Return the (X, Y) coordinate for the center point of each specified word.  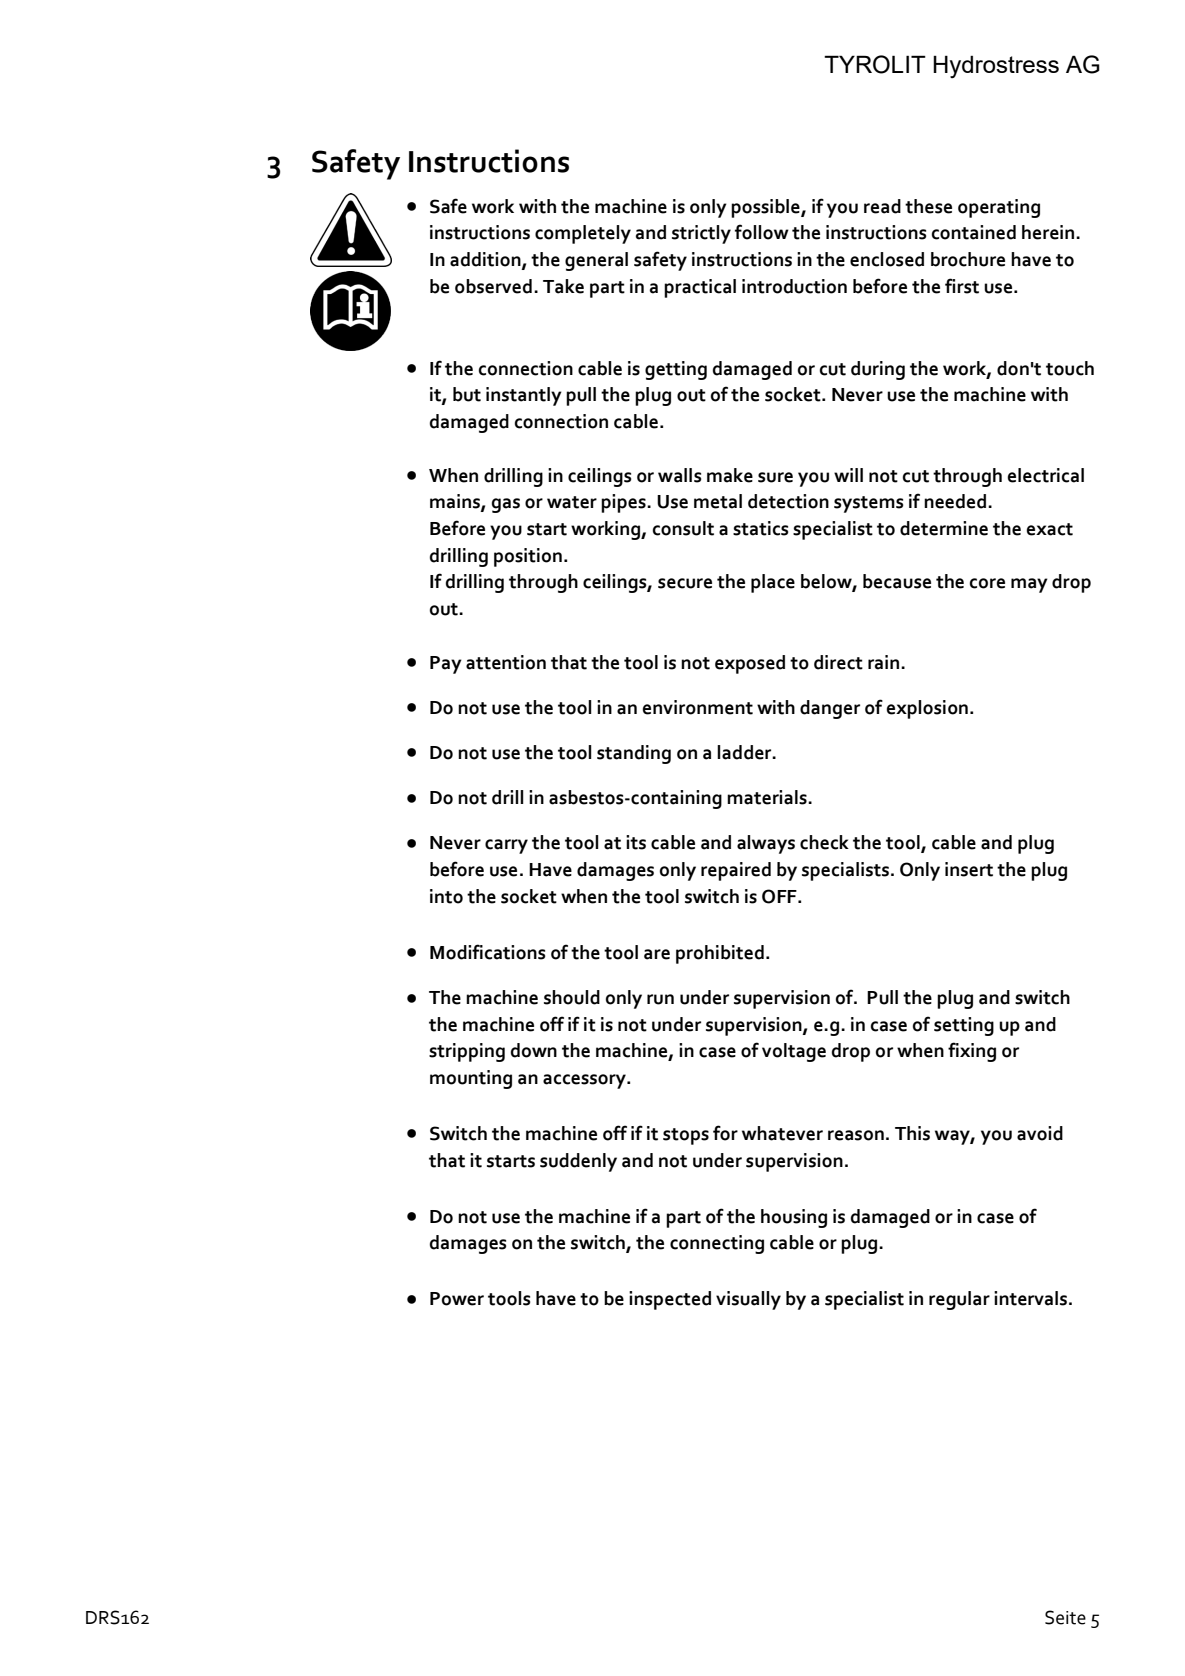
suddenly (578, 1162)
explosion (928, 709)
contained (973, 232)
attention (506, 662)
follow (762, 232)
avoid (1040, 1133)
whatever (782, 1133)
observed (493, 286)
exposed (750, 664)
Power (457, 1299)
